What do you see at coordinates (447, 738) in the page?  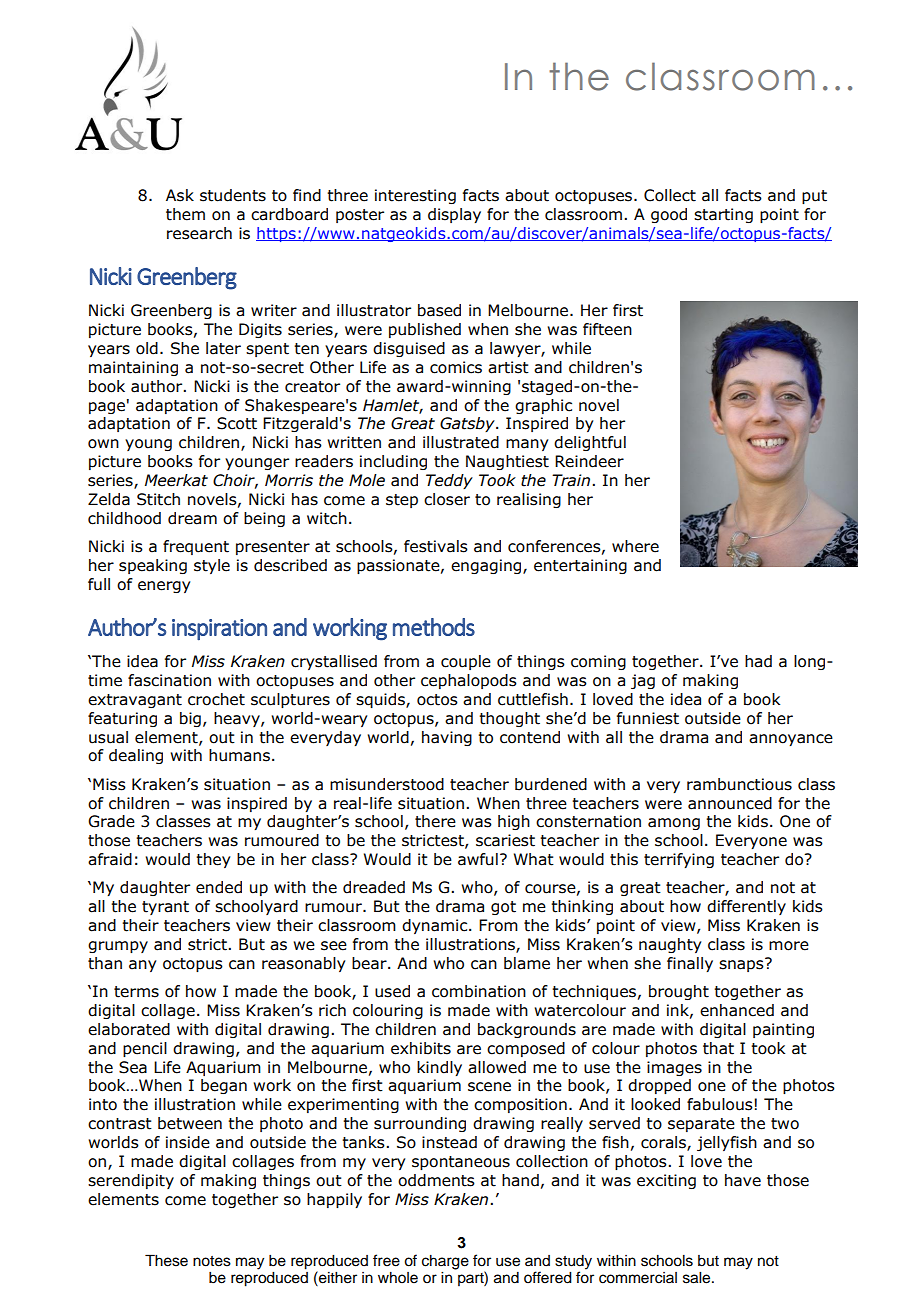 I see `having` at bounding box center [447, 738].
